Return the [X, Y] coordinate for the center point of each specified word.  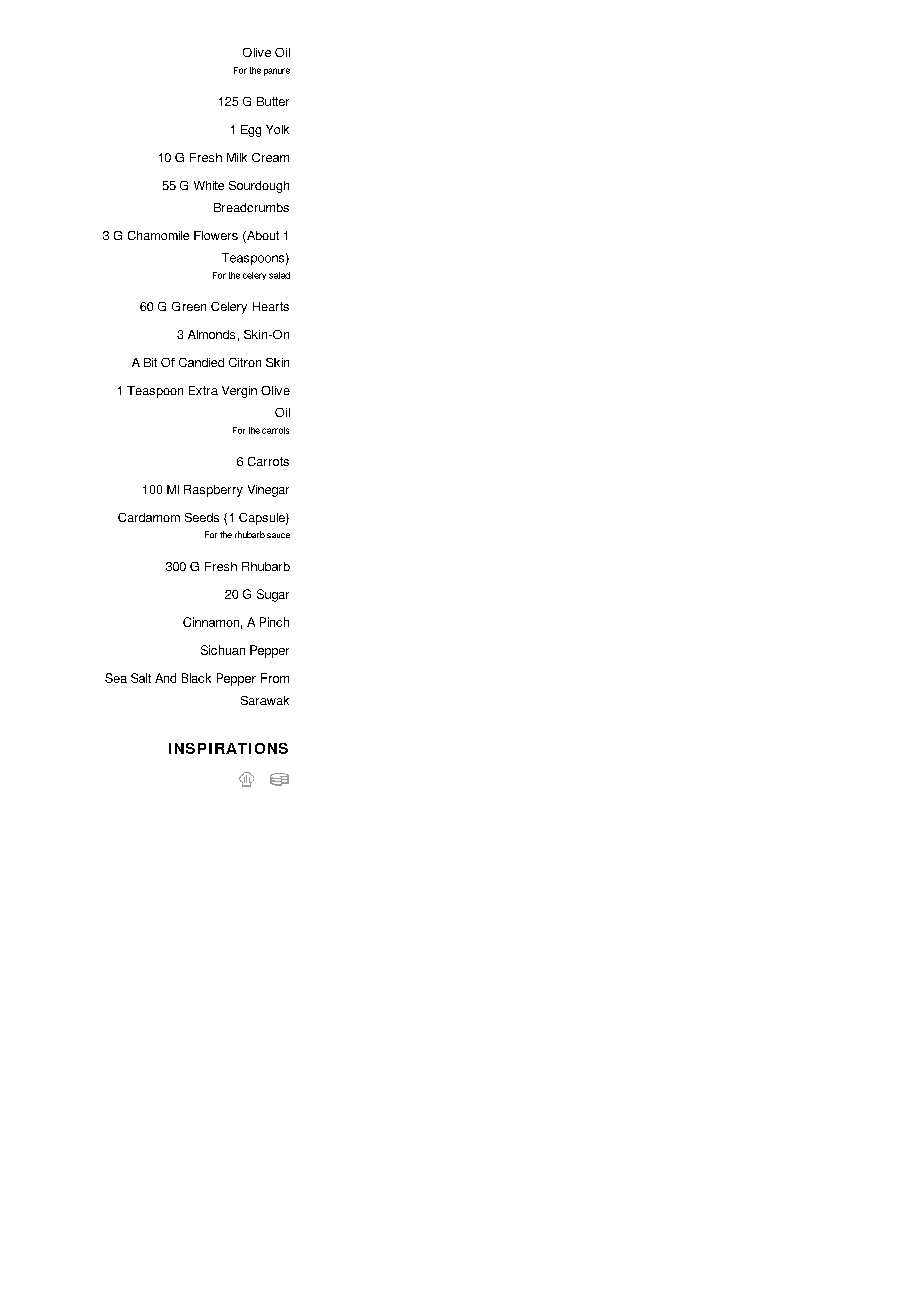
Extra [203, 390]
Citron [245, 362]
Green [189, 306]
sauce [278, 535]
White [209, 185]
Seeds [202, 517]
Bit [150, 362]
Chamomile [158, 235]
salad [279, 275]
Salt [141, 678]
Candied [201, 362]
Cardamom [149, 517]
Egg [251, 131]
